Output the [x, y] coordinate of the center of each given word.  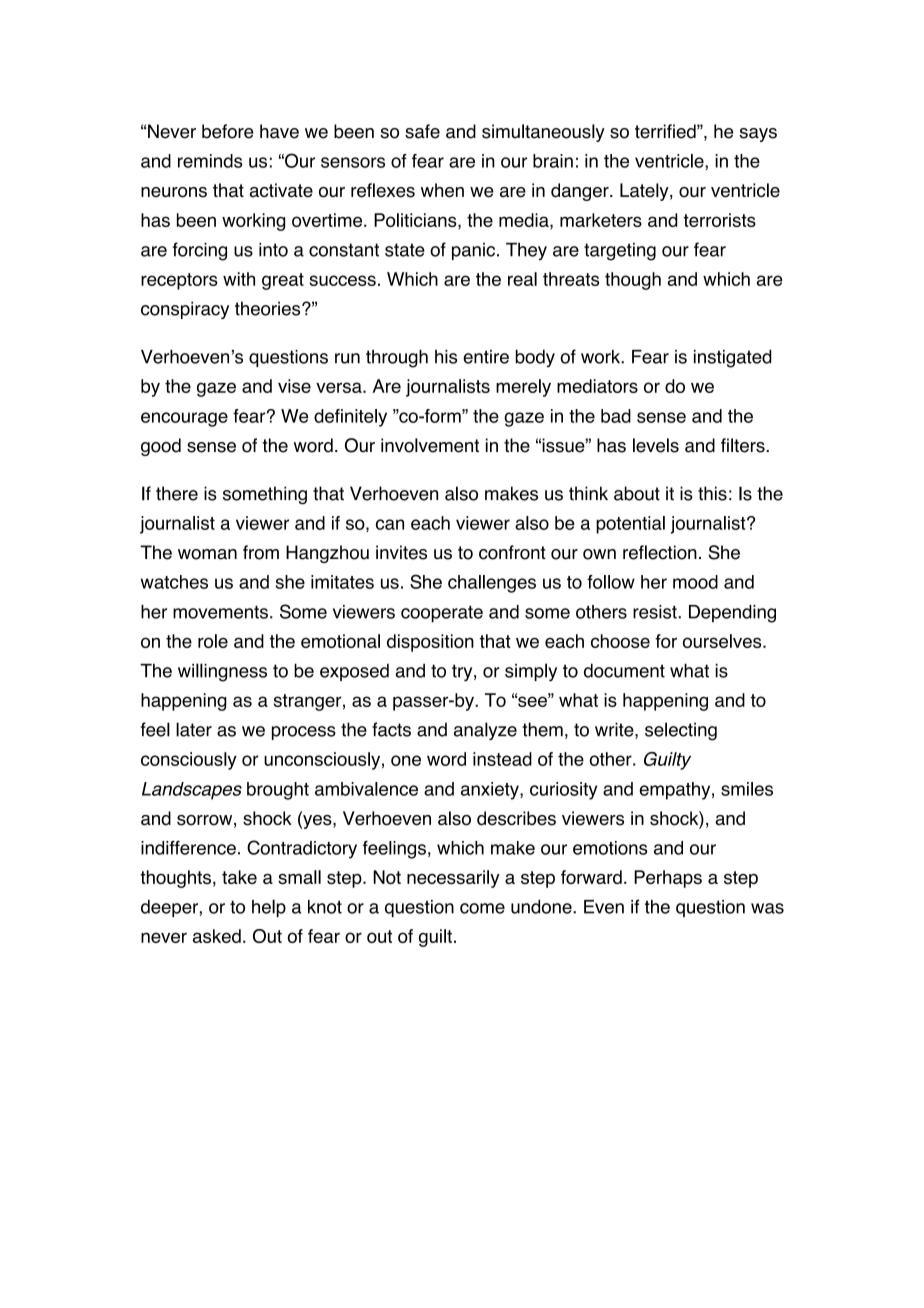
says [758, 135]
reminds [210, 161]
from [261, 552]
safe [422, 131]
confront [512, 552]
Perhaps [668, 879]
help [269, 908]
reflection [660, 552]
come [482, 908]
